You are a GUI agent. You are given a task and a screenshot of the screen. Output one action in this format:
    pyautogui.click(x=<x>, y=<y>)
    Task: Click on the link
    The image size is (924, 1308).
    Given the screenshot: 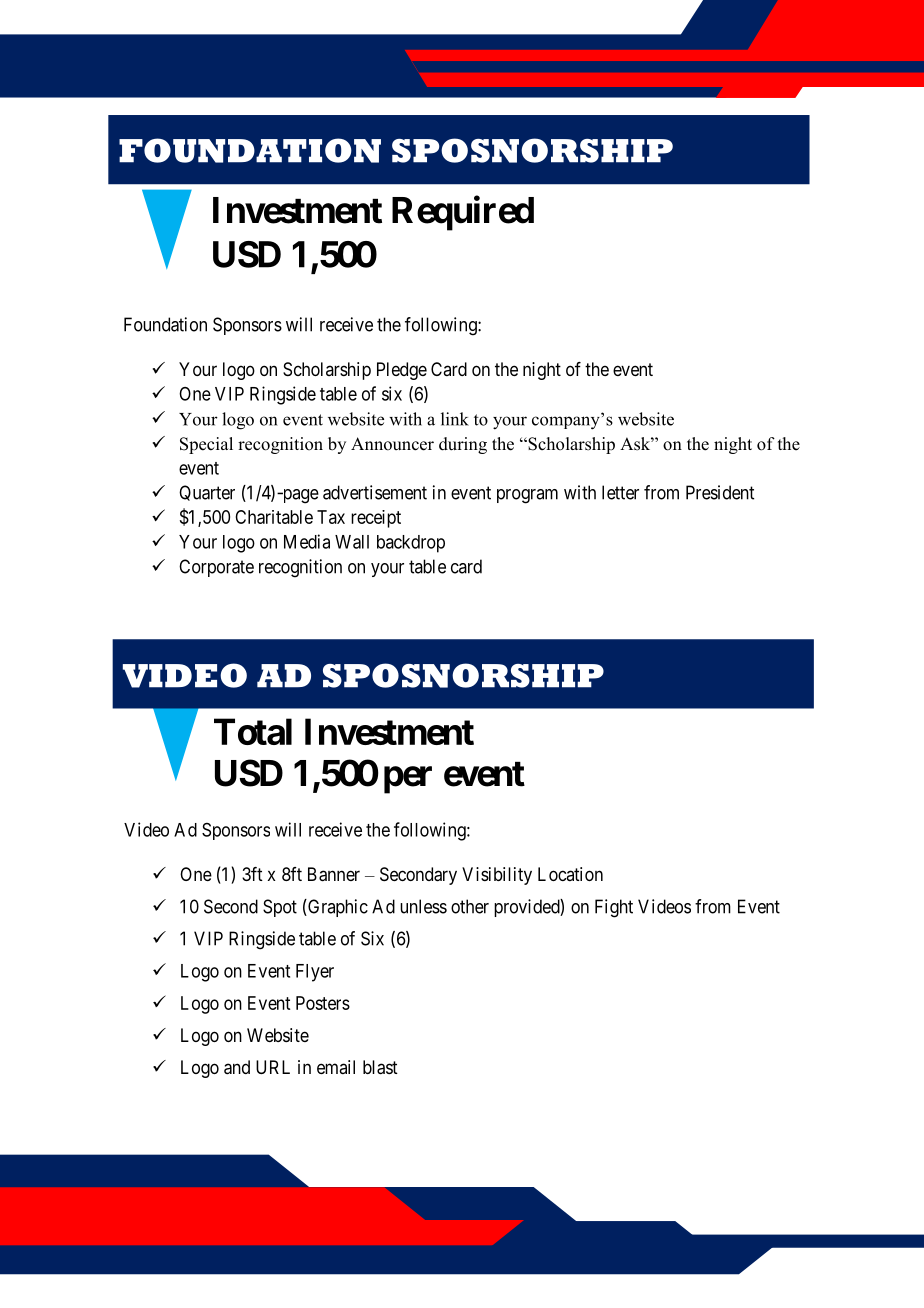 What is the action you would take?
    pyautogui.click(x=455, y=419)
